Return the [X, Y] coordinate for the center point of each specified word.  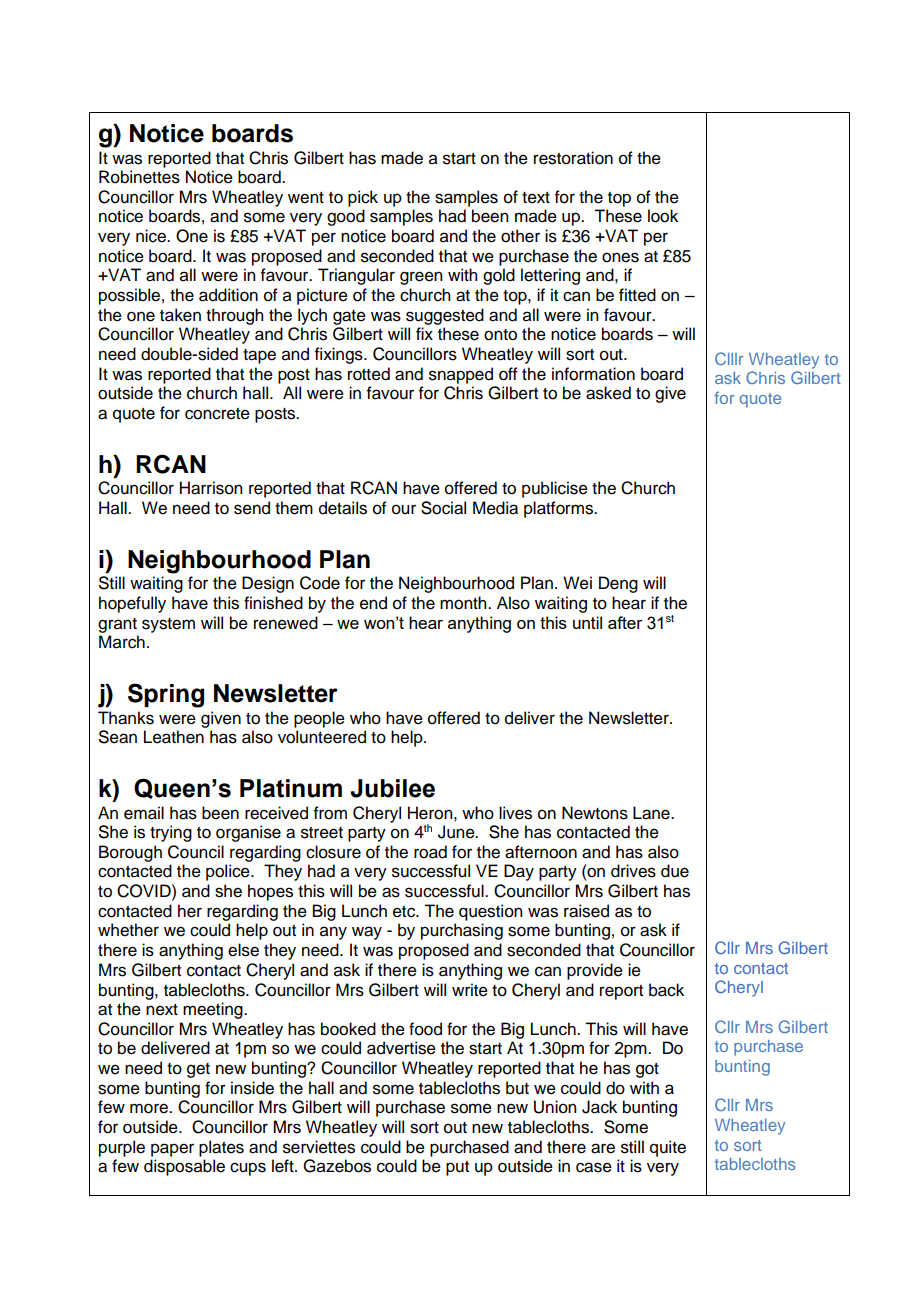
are [603, 1148]
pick [363, 198]
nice [152, 236]
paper [172, 1150]
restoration [573, 158]
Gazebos [337, 1166]
